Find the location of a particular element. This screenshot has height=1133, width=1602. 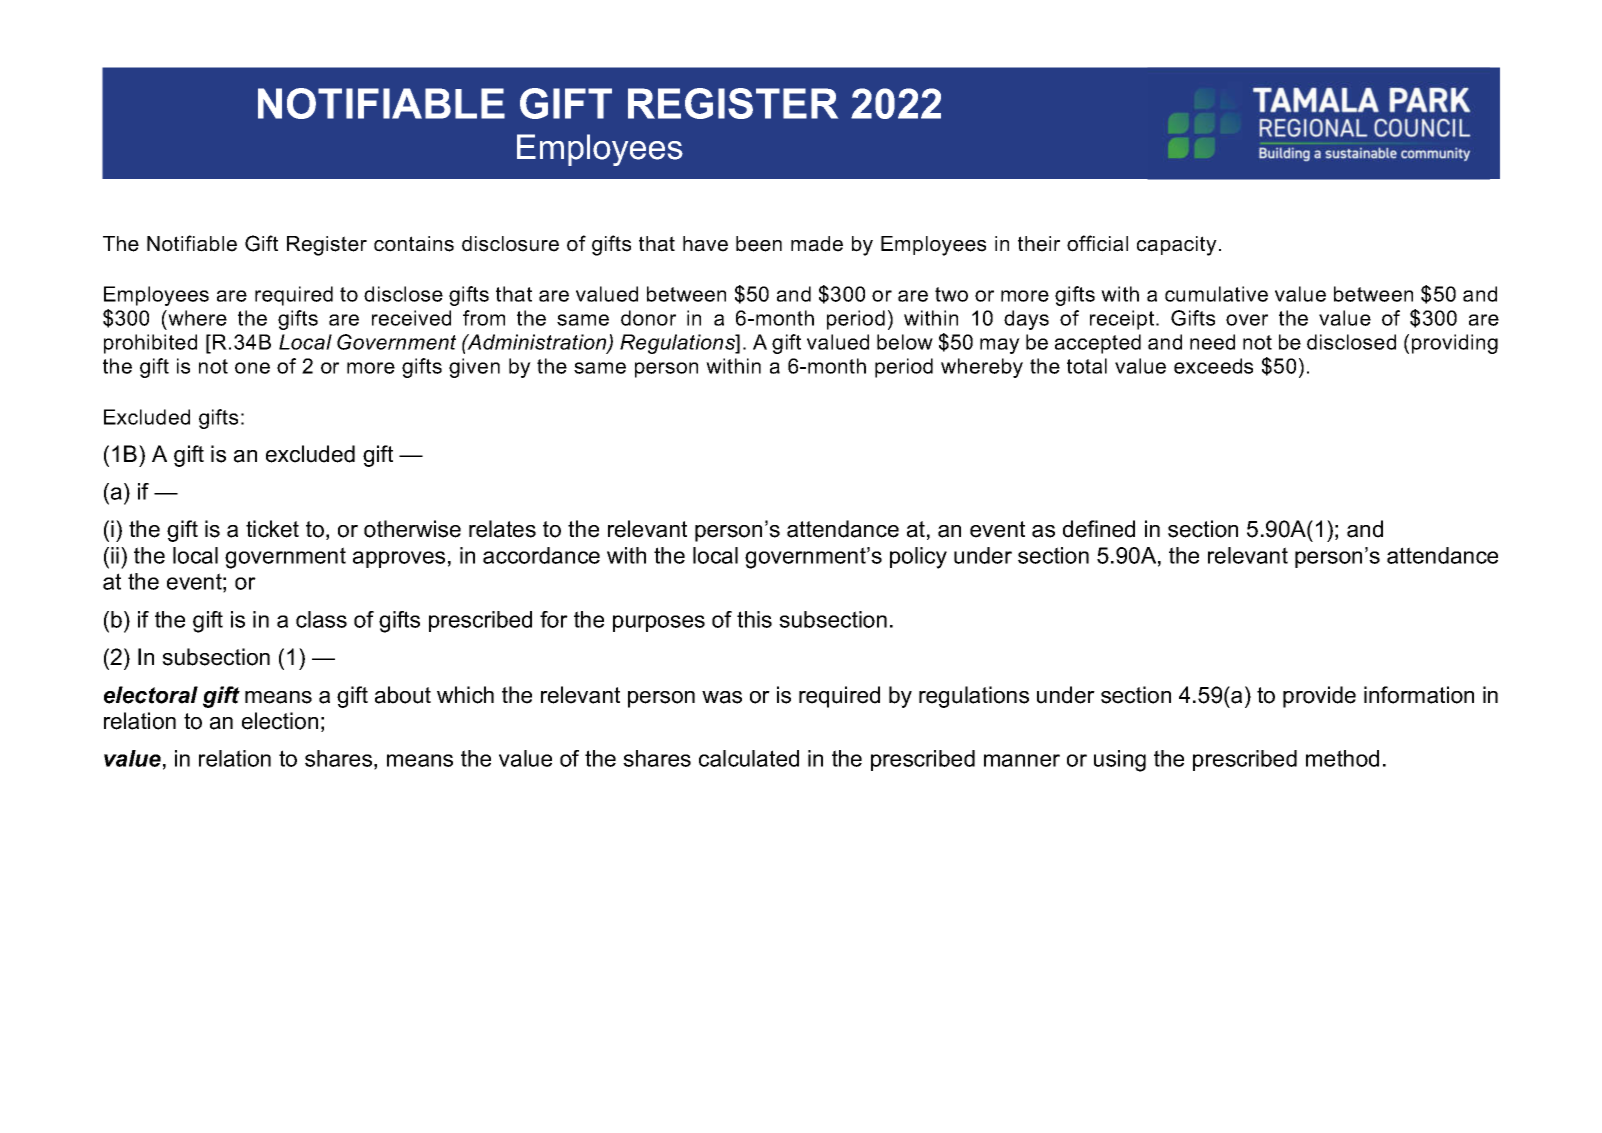

calculated is located at coordinates (749, 758).
